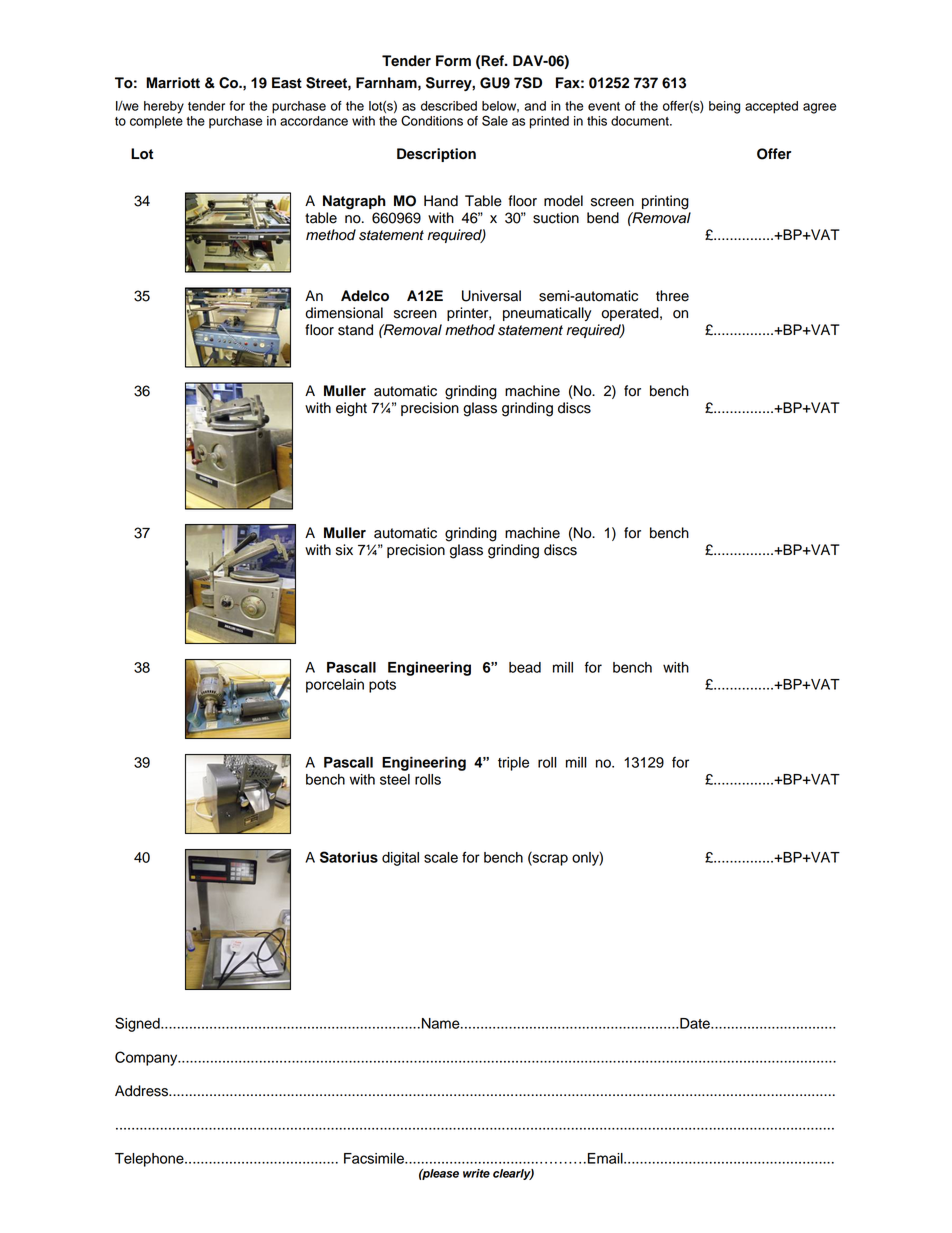 This screenshot has width=952, height=1233. Describe the element at coordinates (724, 107) in the screenshot. I see `being` at that location.
